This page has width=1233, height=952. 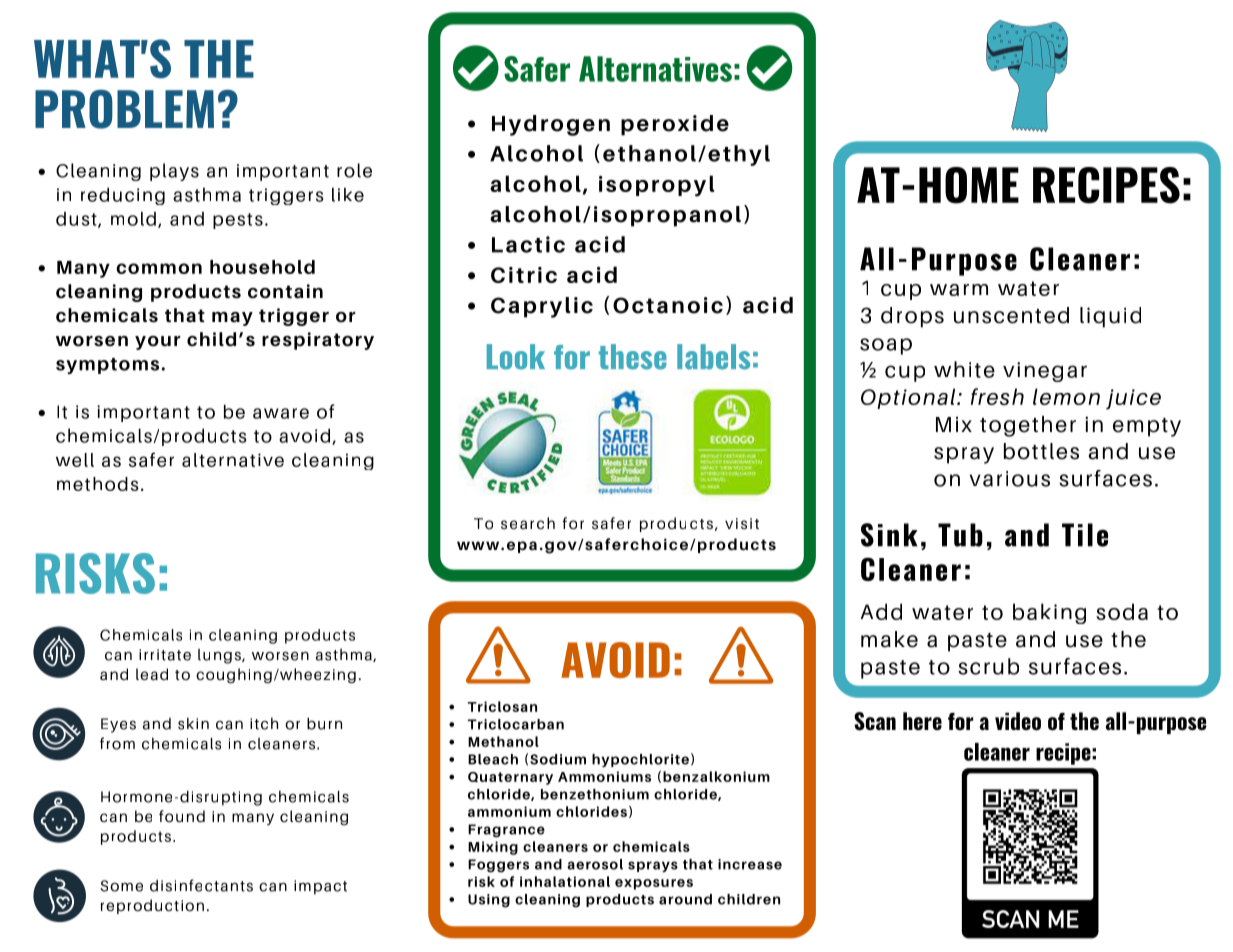 I want to click on Hydrogen, so click(x=551, y=125).
